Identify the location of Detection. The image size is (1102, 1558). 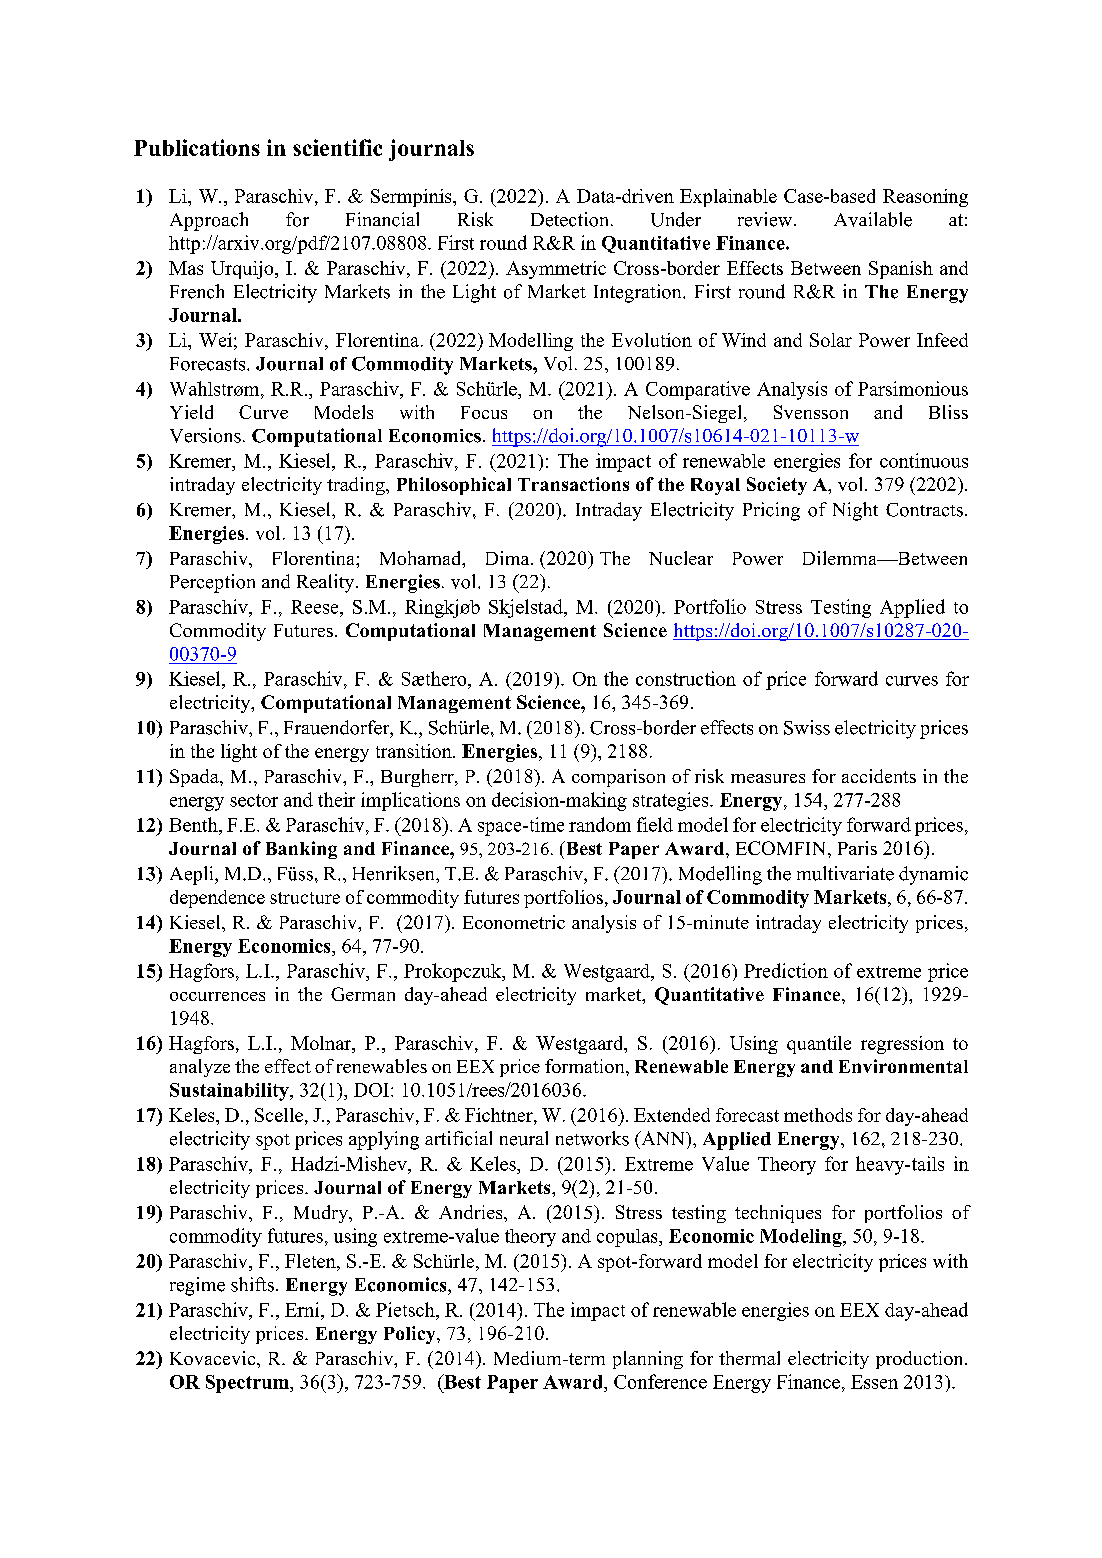
(571, 219).
